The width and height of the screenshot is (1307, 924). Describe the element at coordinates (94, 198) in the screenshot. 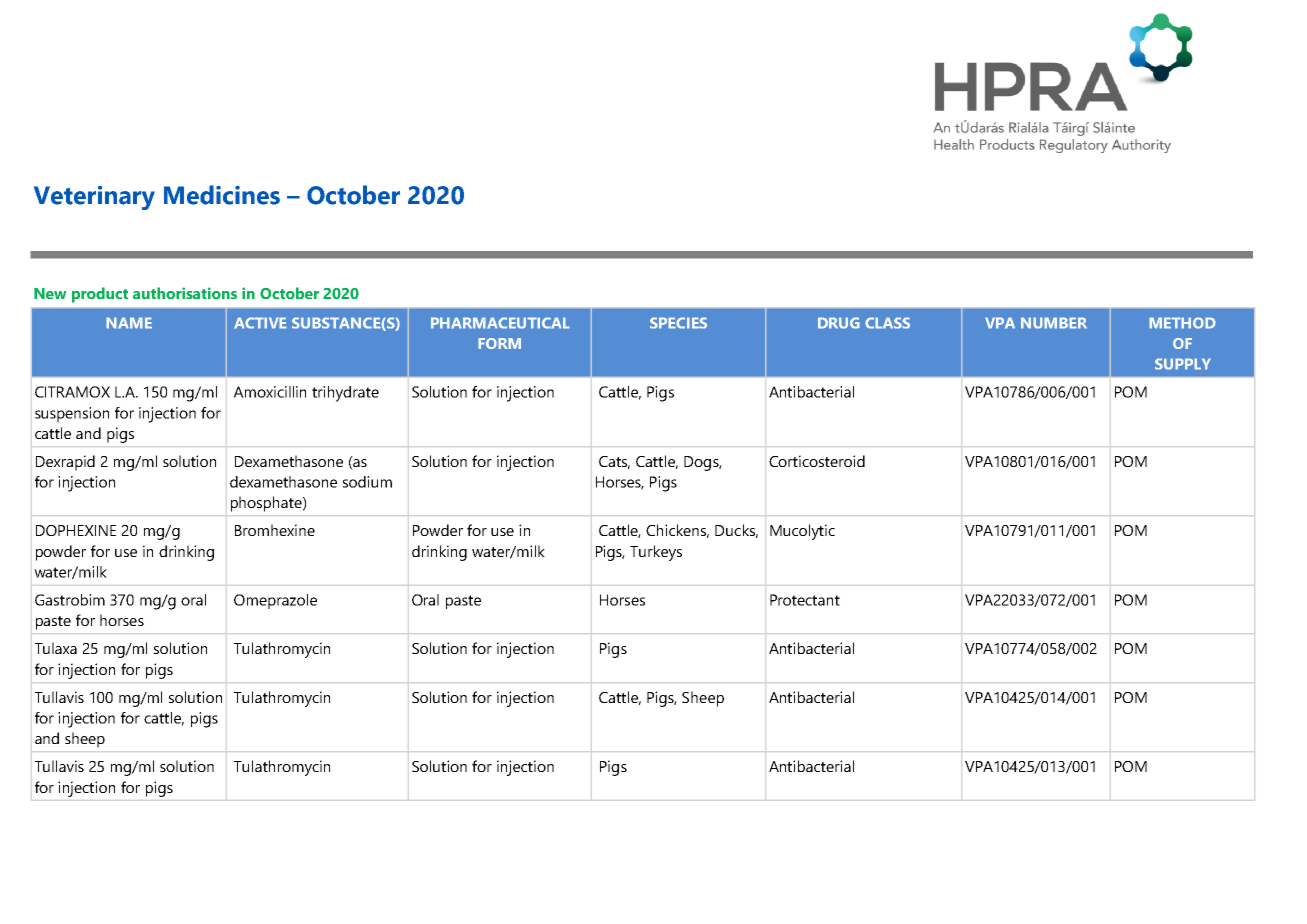

I see `Veterinary` at that location.
